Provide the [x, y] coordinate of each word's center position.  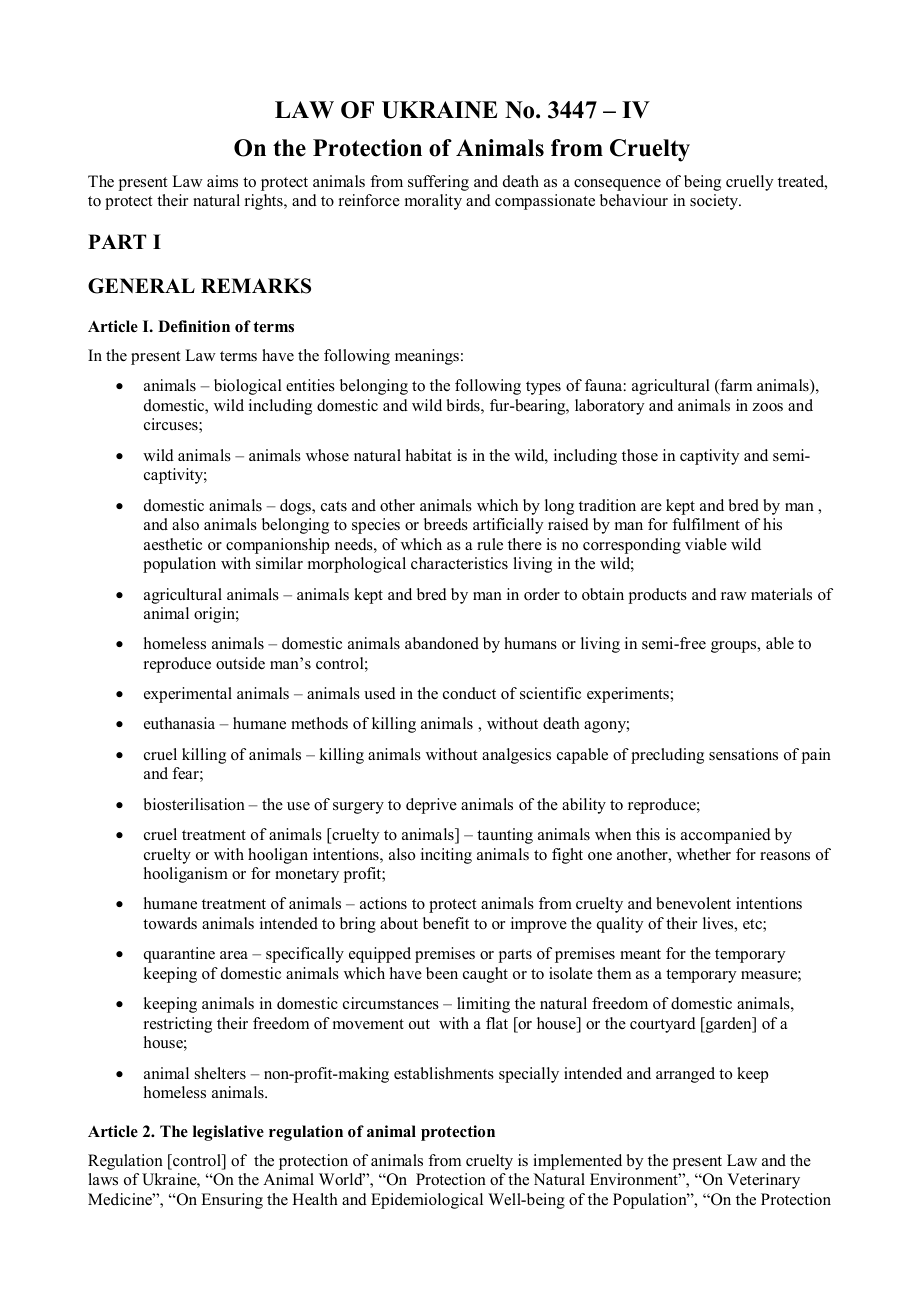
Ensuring [232, 1201]
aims [222, 181]
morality [433, 202]
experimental [188, 695]
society [715, 202]
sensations [743, 754]
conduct [469, 693]
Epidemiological [427, 1201]
